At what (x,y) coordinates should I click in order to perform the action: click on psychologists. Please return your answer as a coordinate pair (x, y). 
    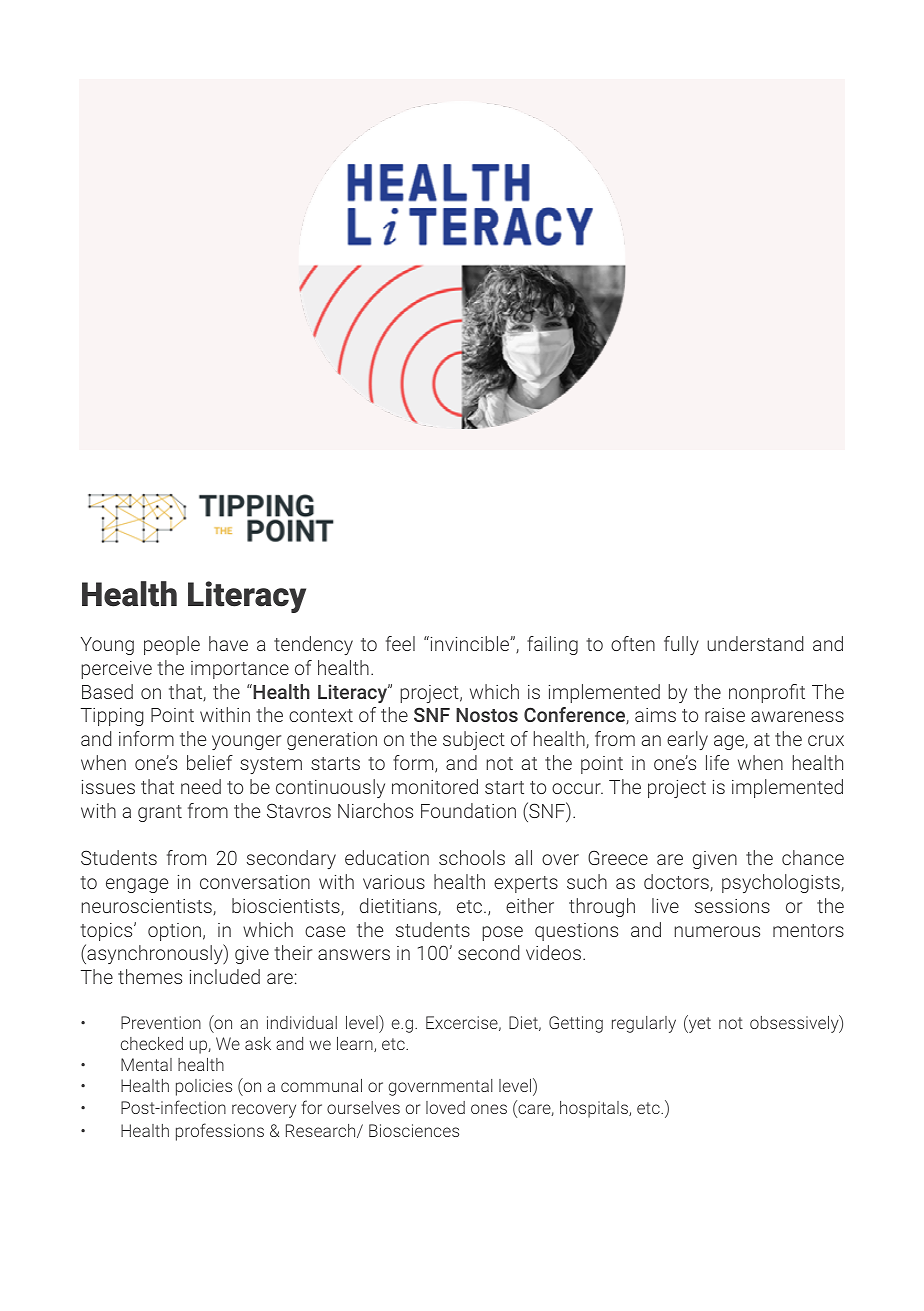
    Looking at the image, I should click on (782, 883).
